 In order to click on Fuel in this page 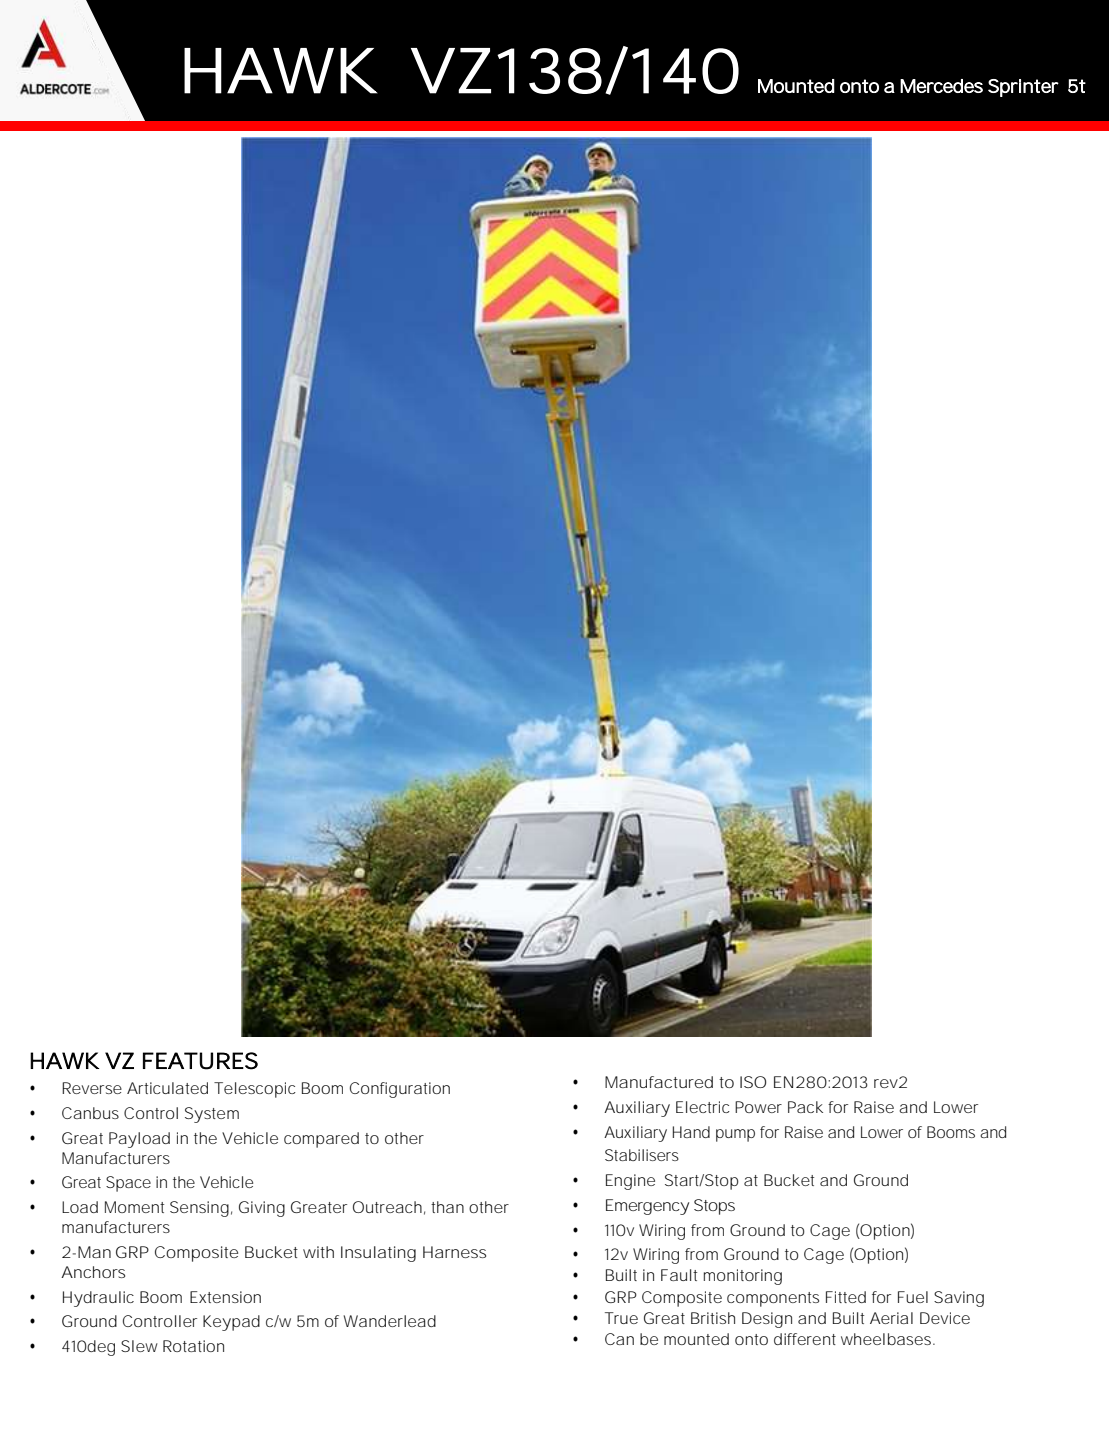, I will do `click(913, 1297)`.
